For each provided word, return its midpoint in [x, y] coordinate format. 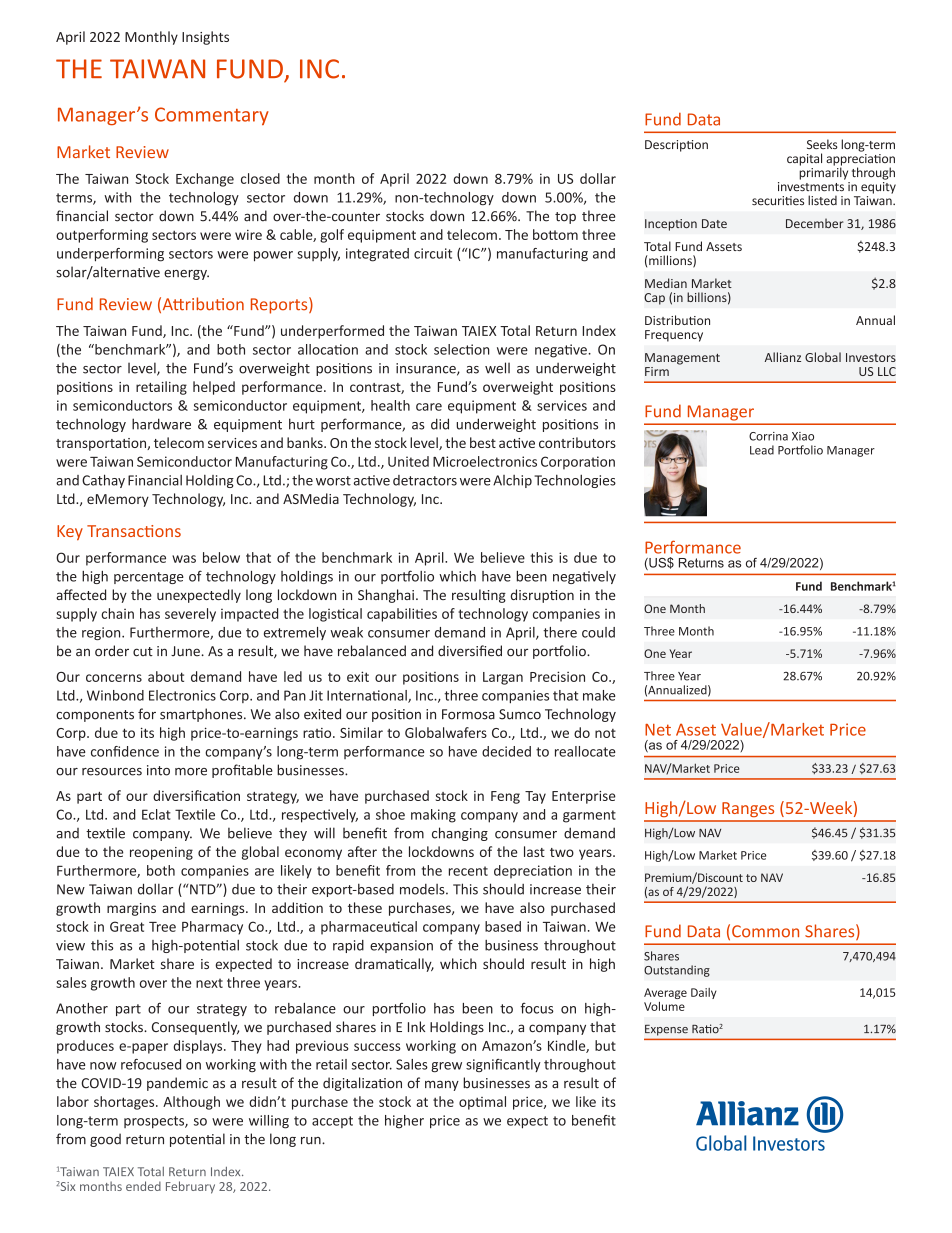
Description [676, 146]
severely [190, 615]
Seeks [822, 144]
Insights [205, 38]
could [598, 632]
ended [143, 1186]
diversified [470, 651]
